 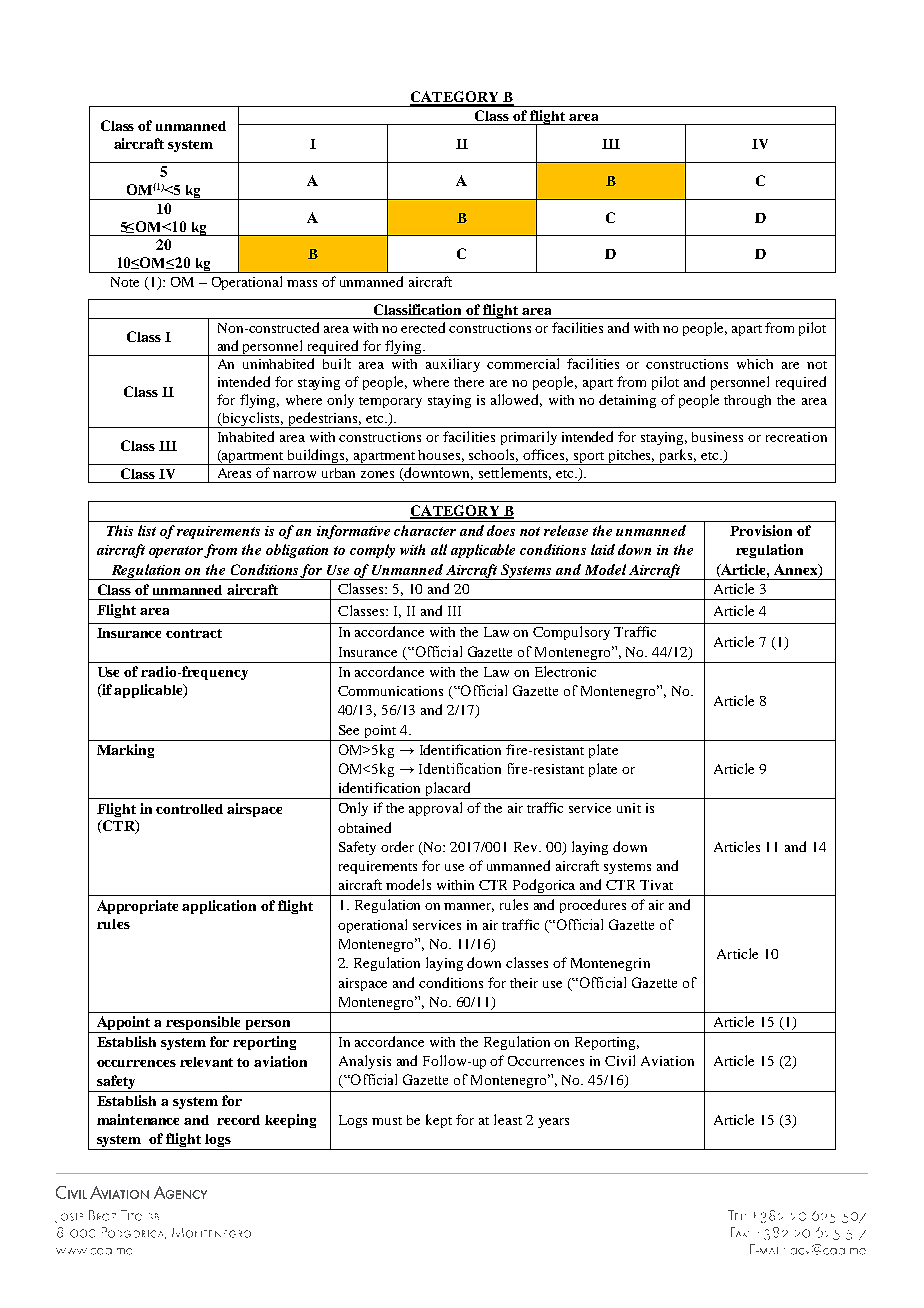 I want to click on application, so click(x=219, y=907).
